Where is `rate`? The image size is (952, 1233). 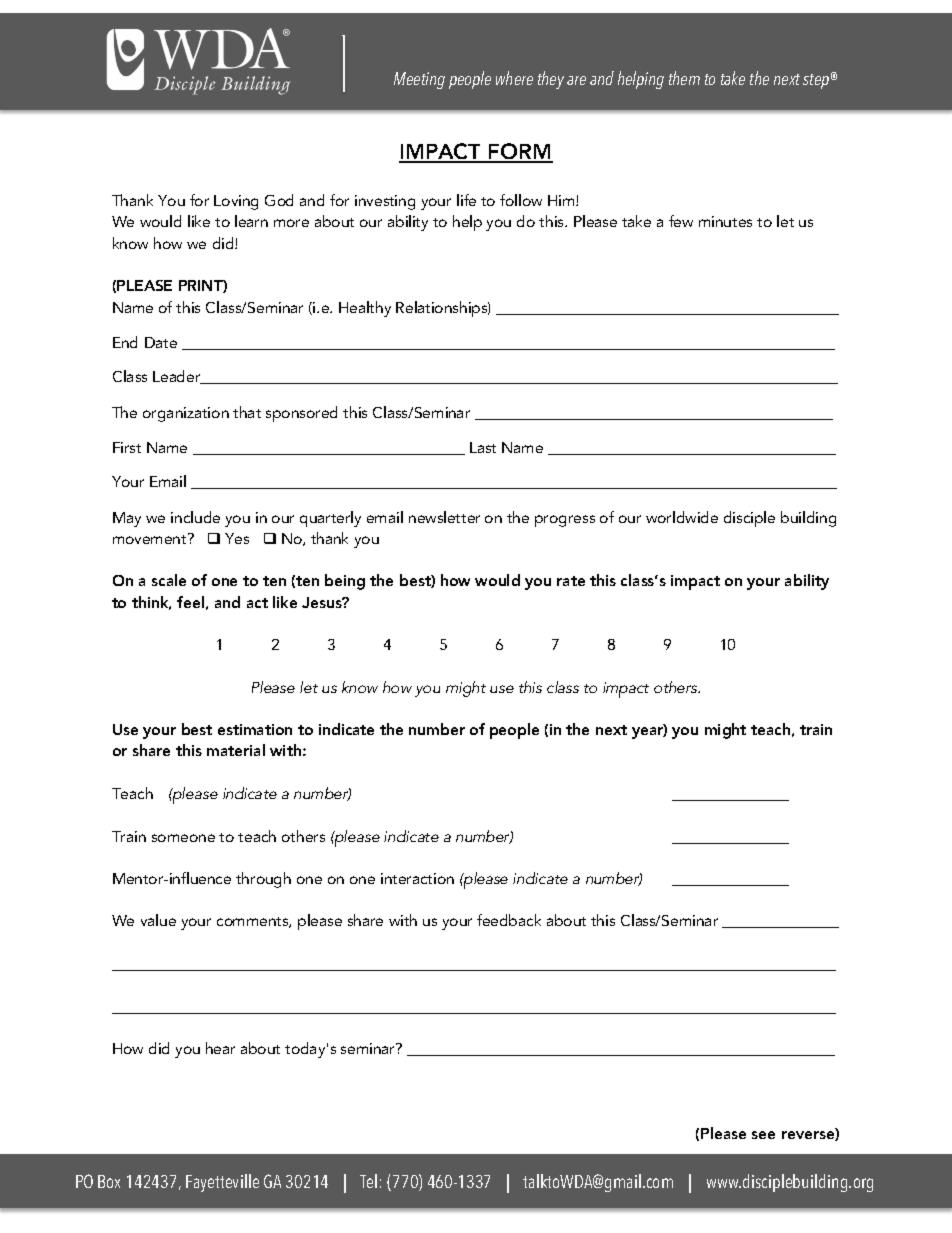 rate is located at coordinates (571, 581).
